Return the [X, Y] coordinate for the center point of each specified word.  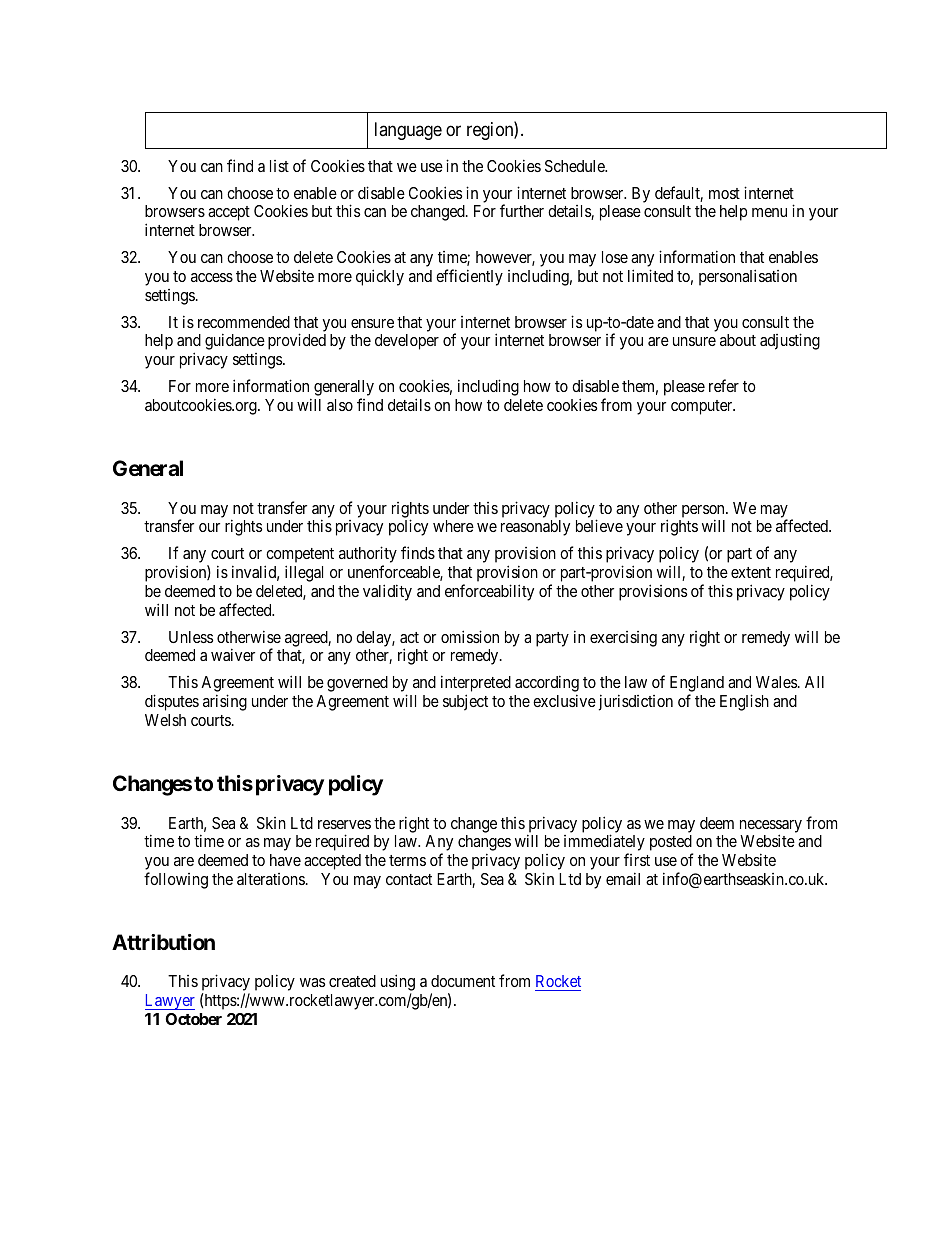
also [340, 405]
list [279, 166]
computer [703, 407]
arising [225, 702]
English [744, 702]
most [724, 193]
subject [465, 702]
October [194, 1019]
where [453, 526]
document [463, 981]
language [408, 131]
